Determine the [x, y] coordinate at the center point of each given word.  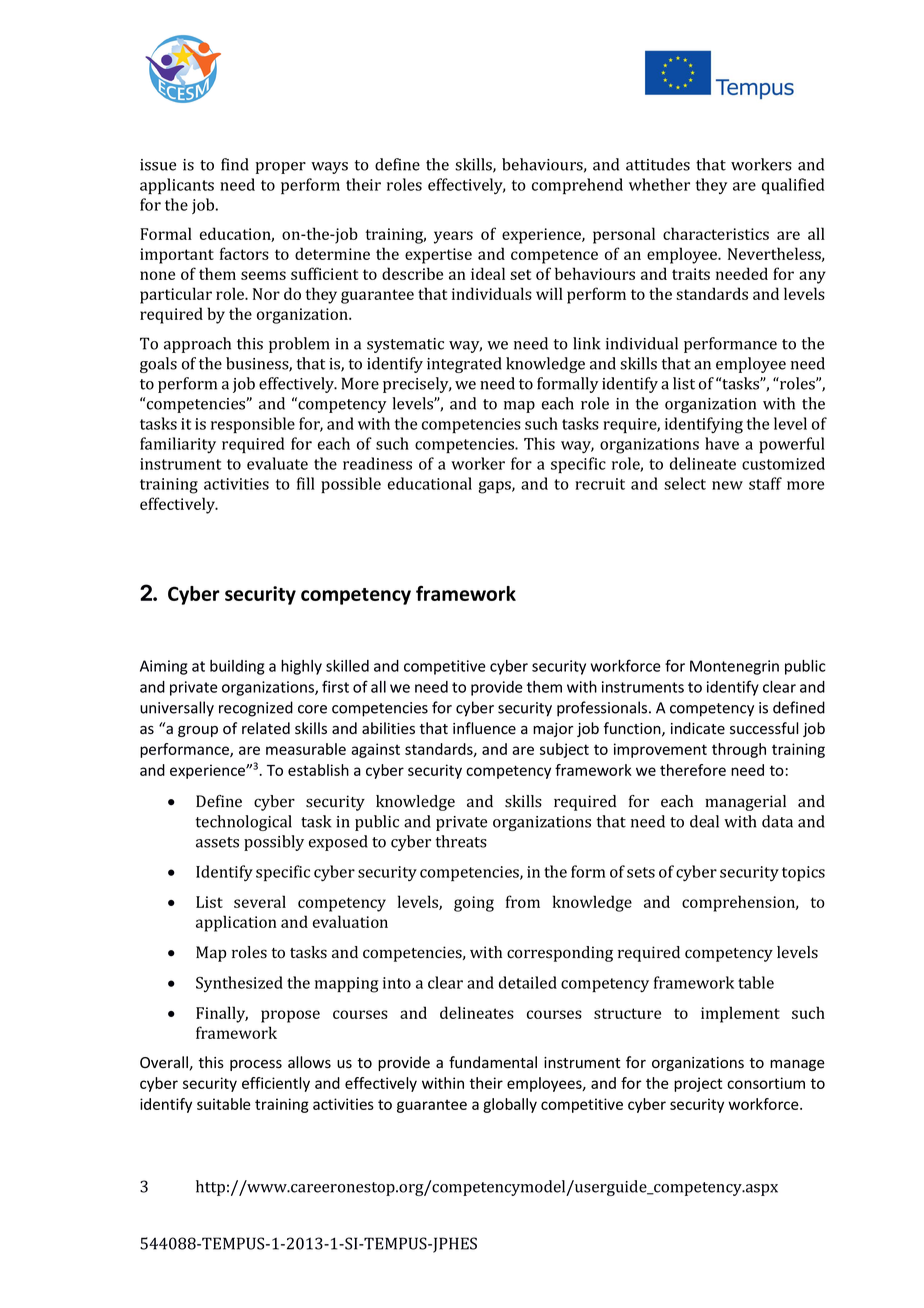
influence [484, 728]
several [260, 901]
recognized [256, 709]
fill [306, 483]
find [235, 164]
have [722, 443]
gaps [495, 487]
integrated [464, 365]
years [453, 237]
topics [803, 873]
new [727, 485]
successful [764, 728]
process [256, 1065]
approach [197, 345]
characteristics [716, 233]
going [474, 904]
